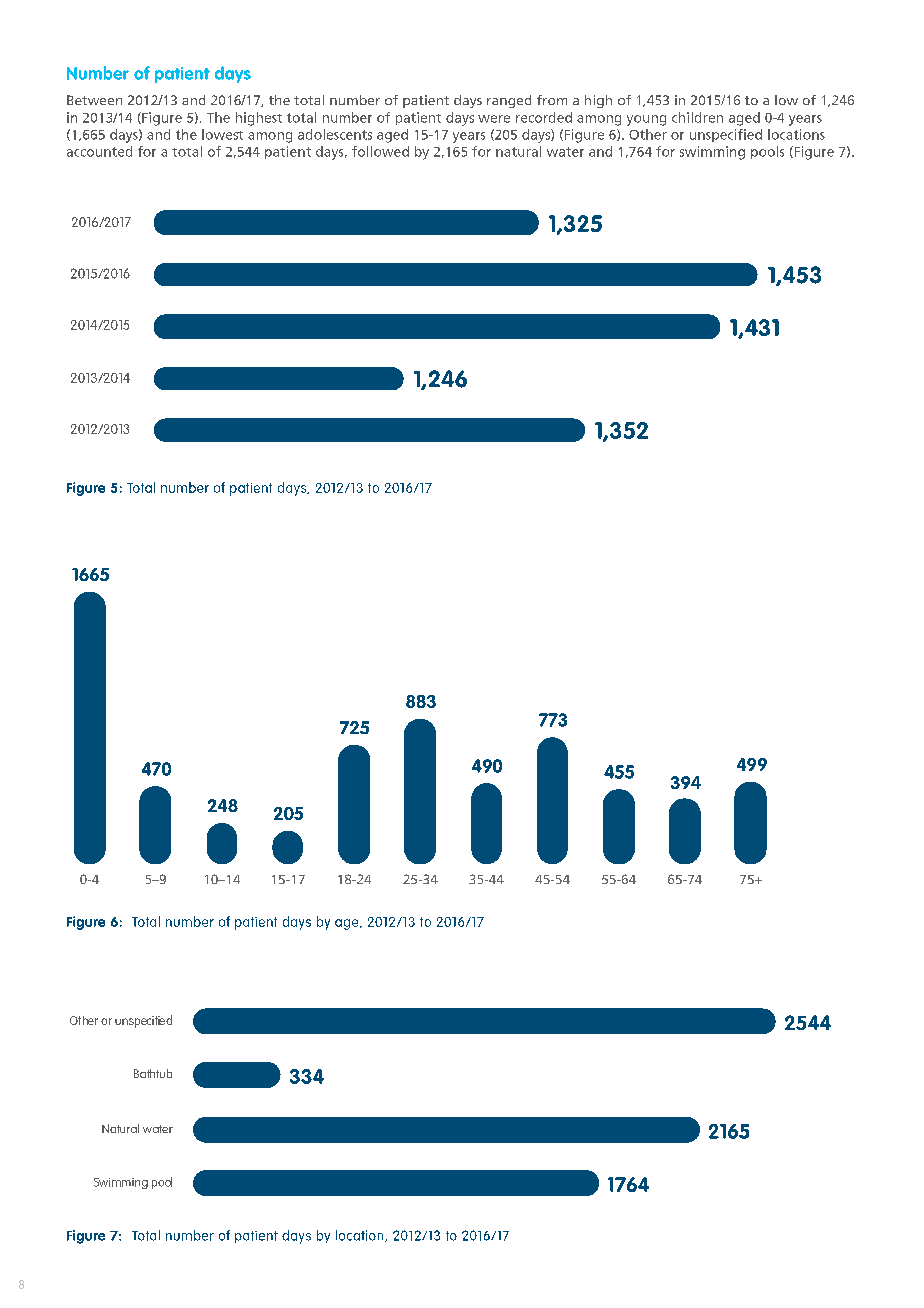  Describe the element at coordinates (697, 117) in the document. I see `children` at that location.
